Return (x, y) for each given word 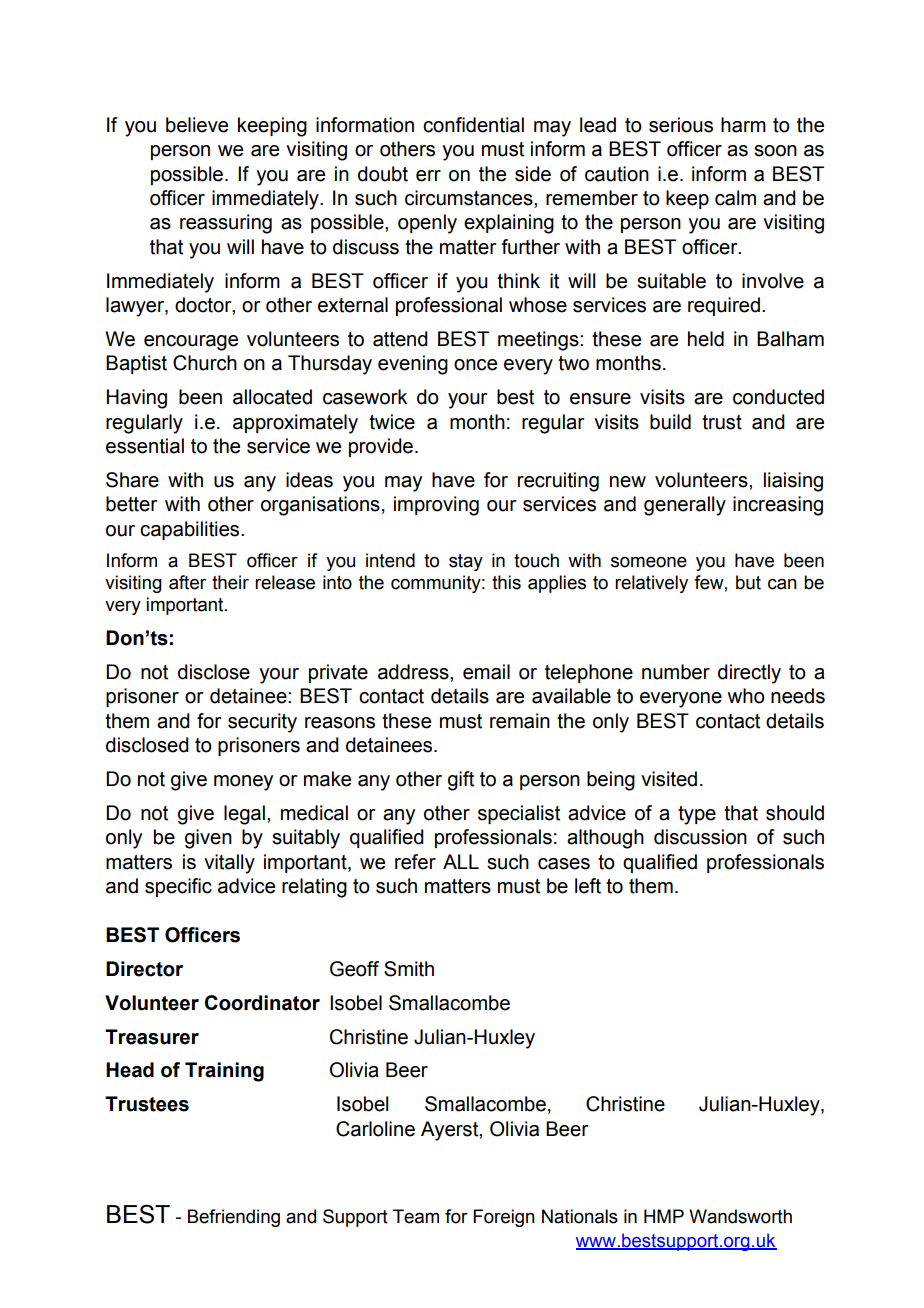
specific (178, 887)
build (670, 422)
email (486, 672)
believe (197, 125)
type (697, 815)
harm (743, 125)
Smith (409, 969)
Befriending (234, 1218)
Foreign (504, 1218)
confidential (473, 125)
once (475, 365)
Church (205, 363)
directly (749, 674)
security (262, 723)
